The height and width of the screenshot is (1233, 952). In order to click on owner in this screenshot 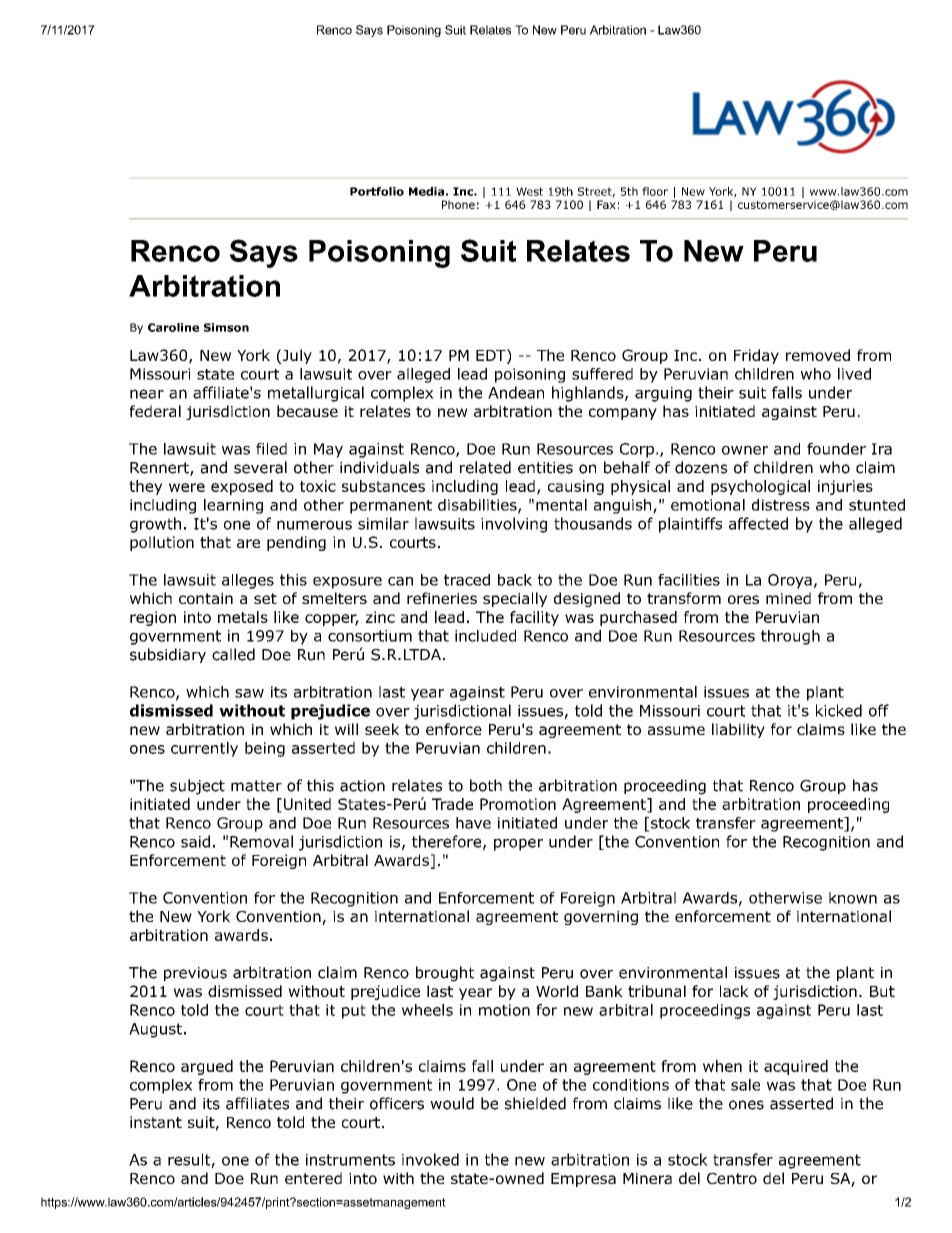, I will do `click(745, 450)`.
